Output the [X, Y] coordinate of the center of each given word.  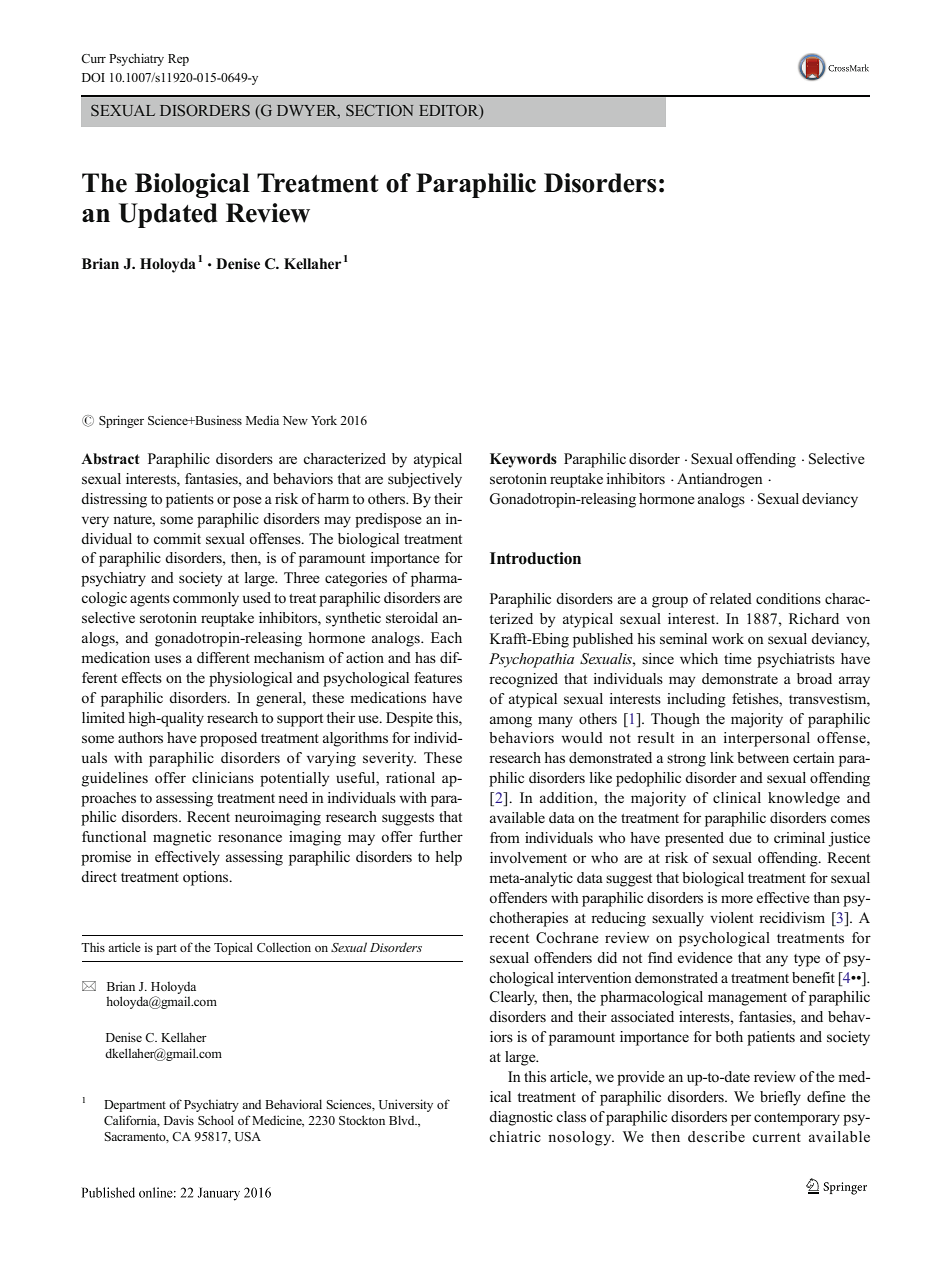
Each [446, 637]
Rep [178, 60]
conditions [788, 598]
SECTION [379, 110]
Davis [179, 1120]
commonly [206, 599]
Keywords [523, 460]
